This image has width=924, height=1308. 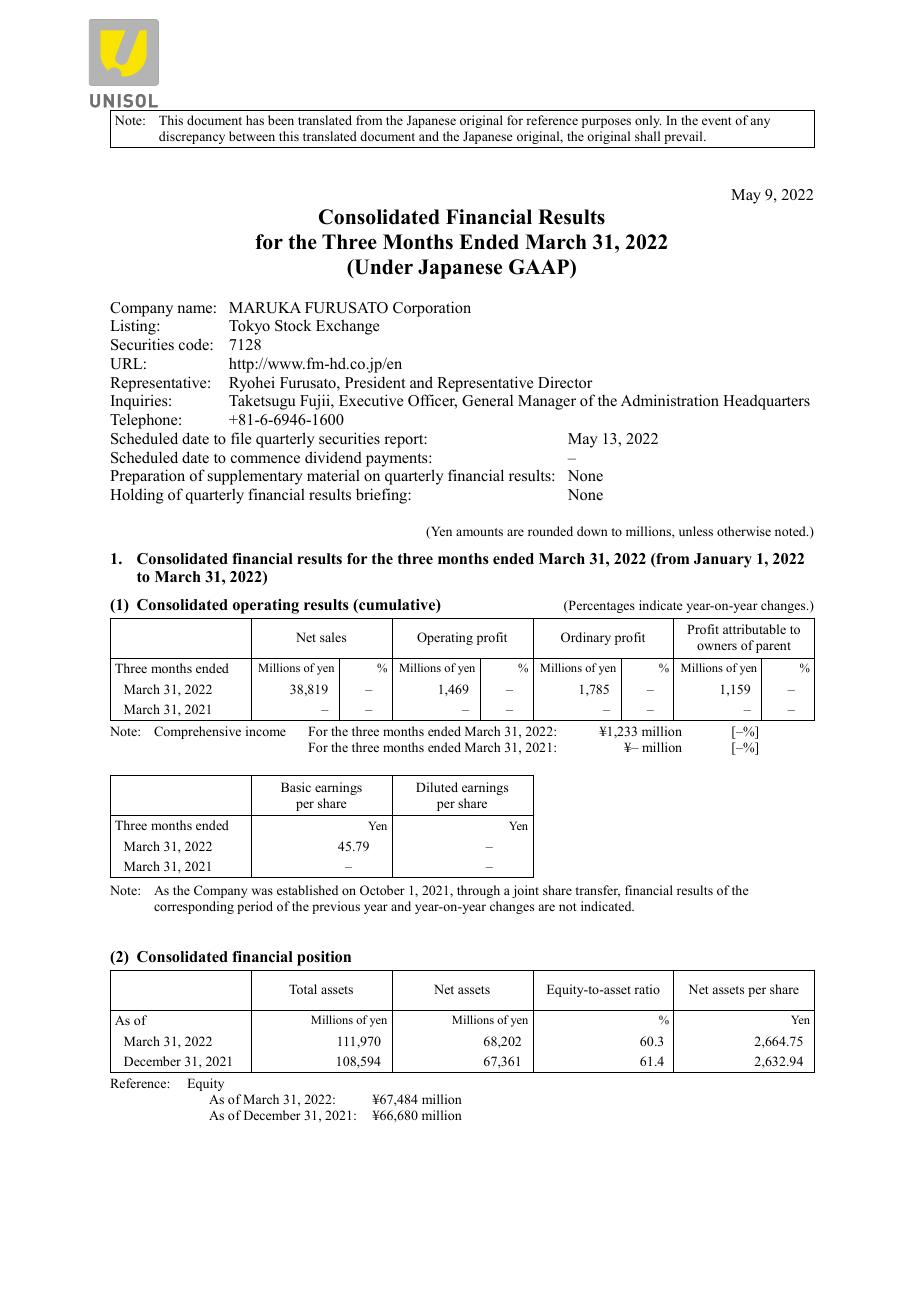 I want to click on Diluted, so click(x=437, y=787).
